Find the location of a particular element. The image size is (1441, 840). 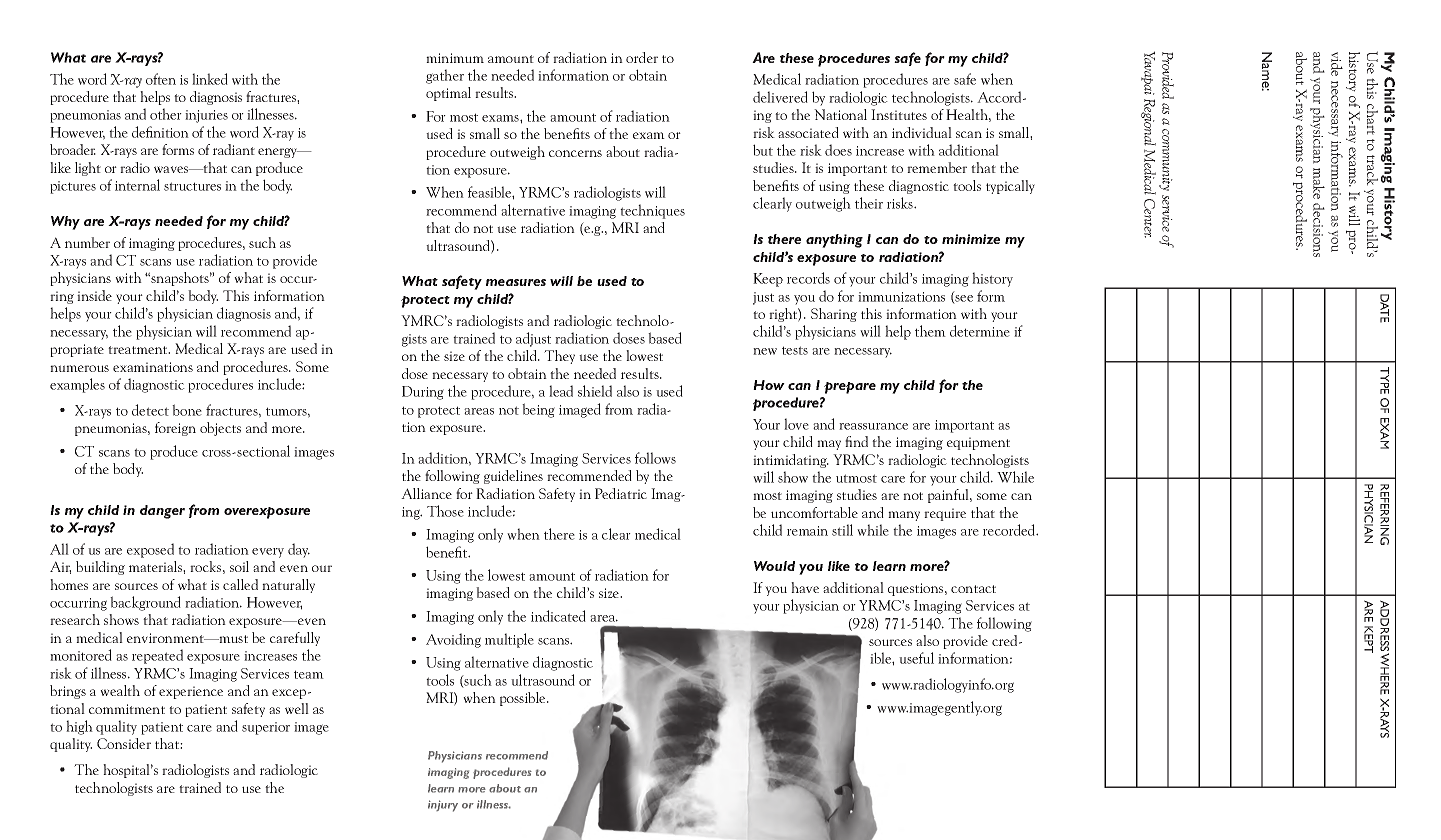

them is located at coordinates (930, 331).
